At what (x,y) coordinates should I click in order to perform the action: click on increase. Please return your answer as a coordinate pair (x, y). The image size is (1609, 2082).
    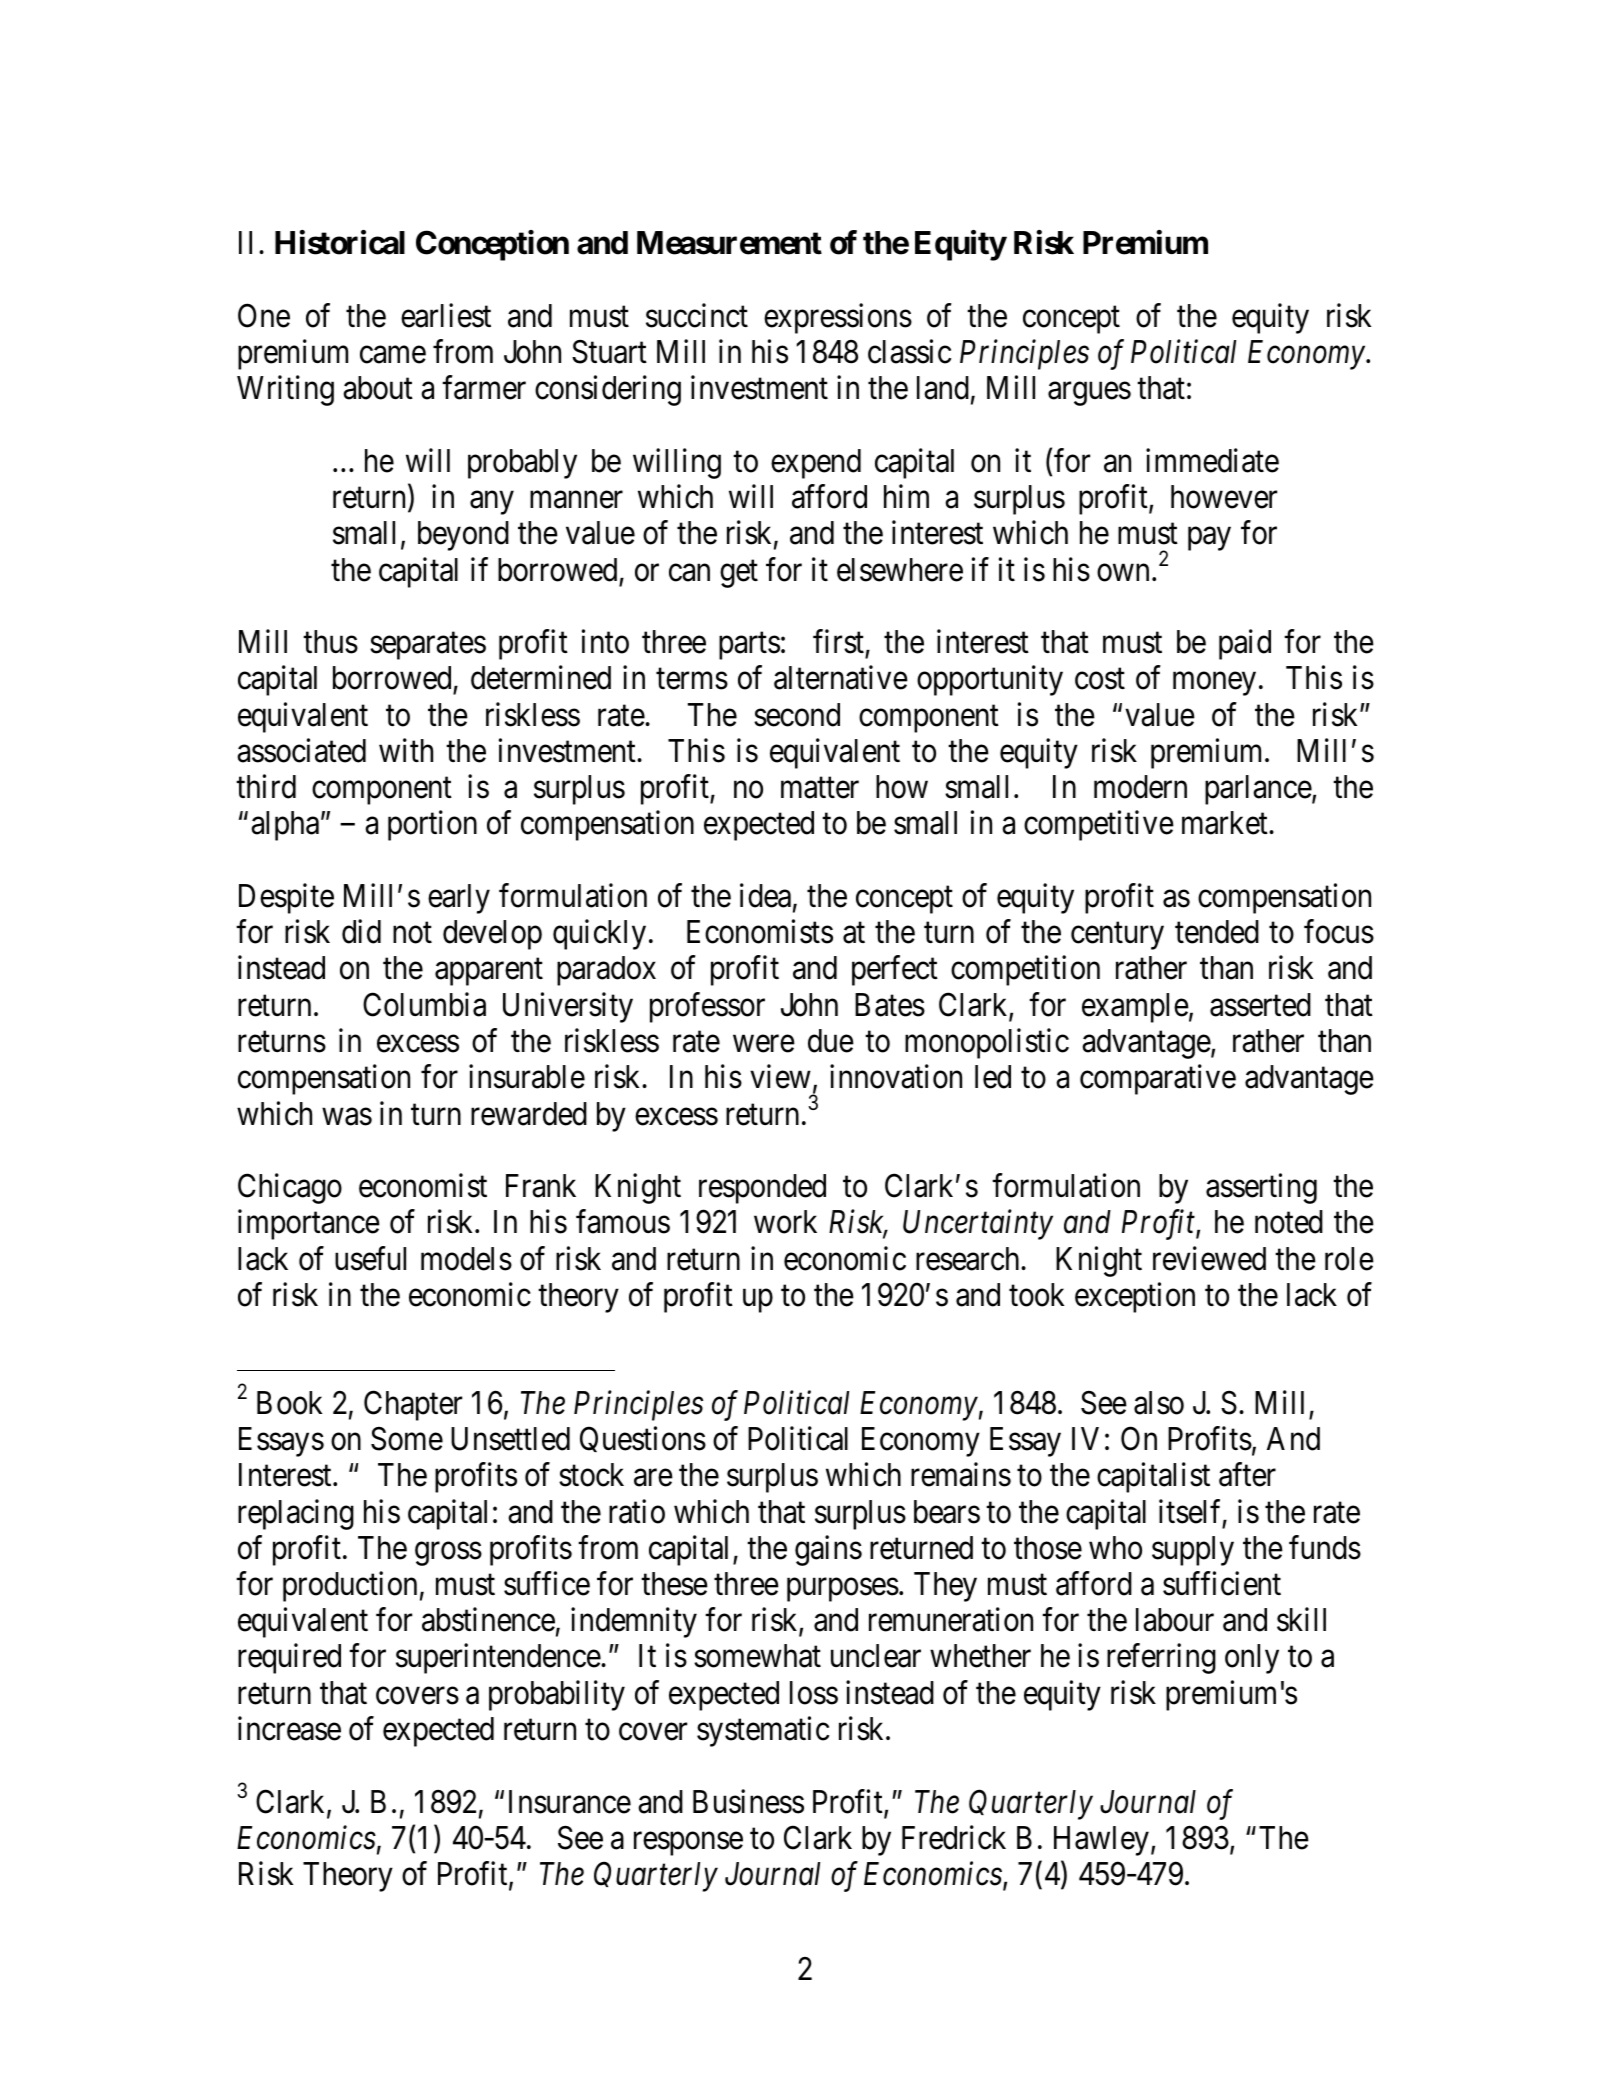
    Looking at the image, I should click on (289, 1729).
